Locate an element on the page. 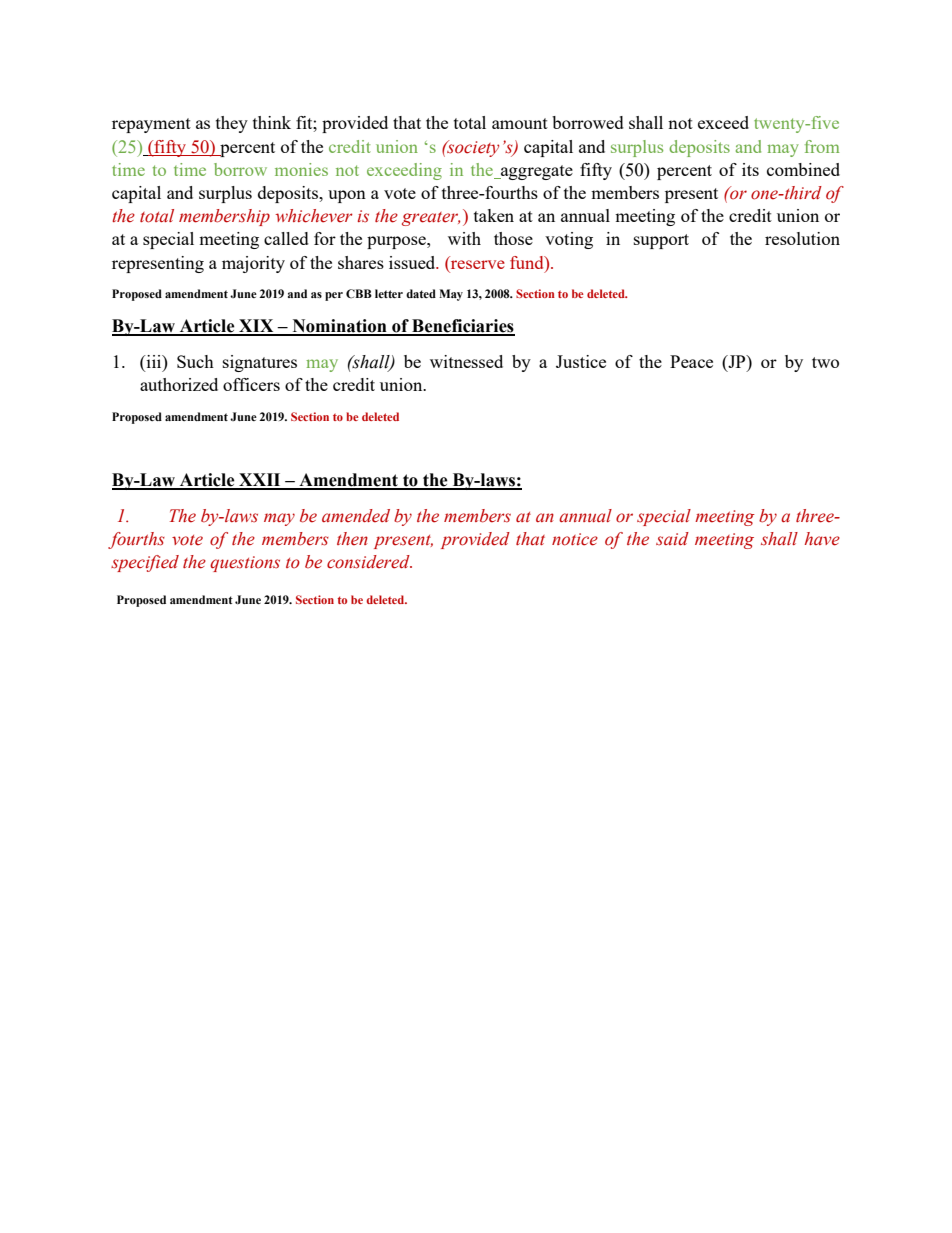 The image size is (952, 1233). XIX is located at coordinates (256, 327).
